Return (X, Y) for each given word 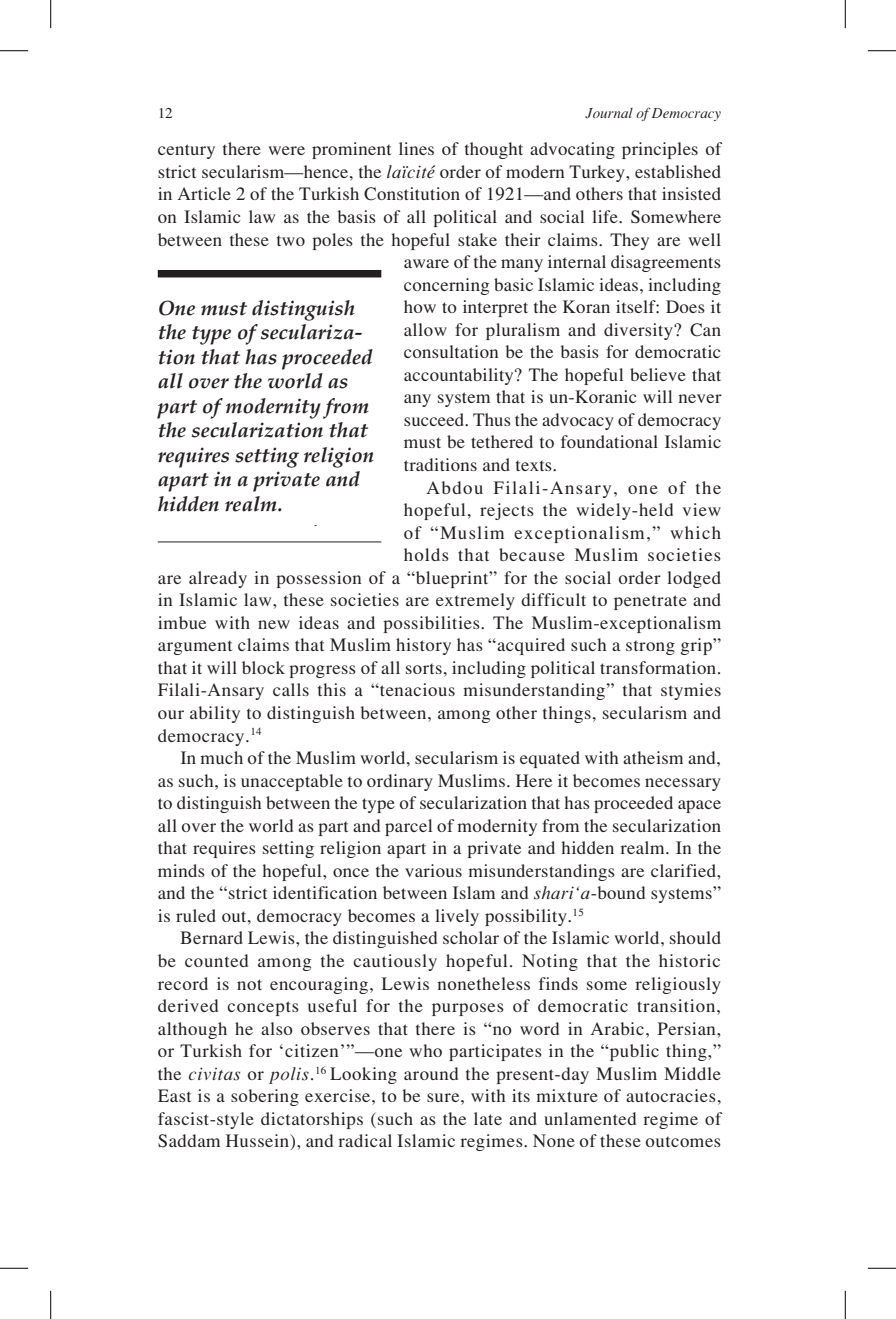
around (431, 1073)
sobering (265, 1097)
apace (699, 806)
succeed (435, 419)
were (286, 150)
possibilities (432, 624)
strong (650, 648)
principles (660, 150)
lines (416, 148)
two (291, 241)
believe (658, 374)
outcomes (683, 1142)
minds (181, 870)
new (274, 624)
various (433, 870)
